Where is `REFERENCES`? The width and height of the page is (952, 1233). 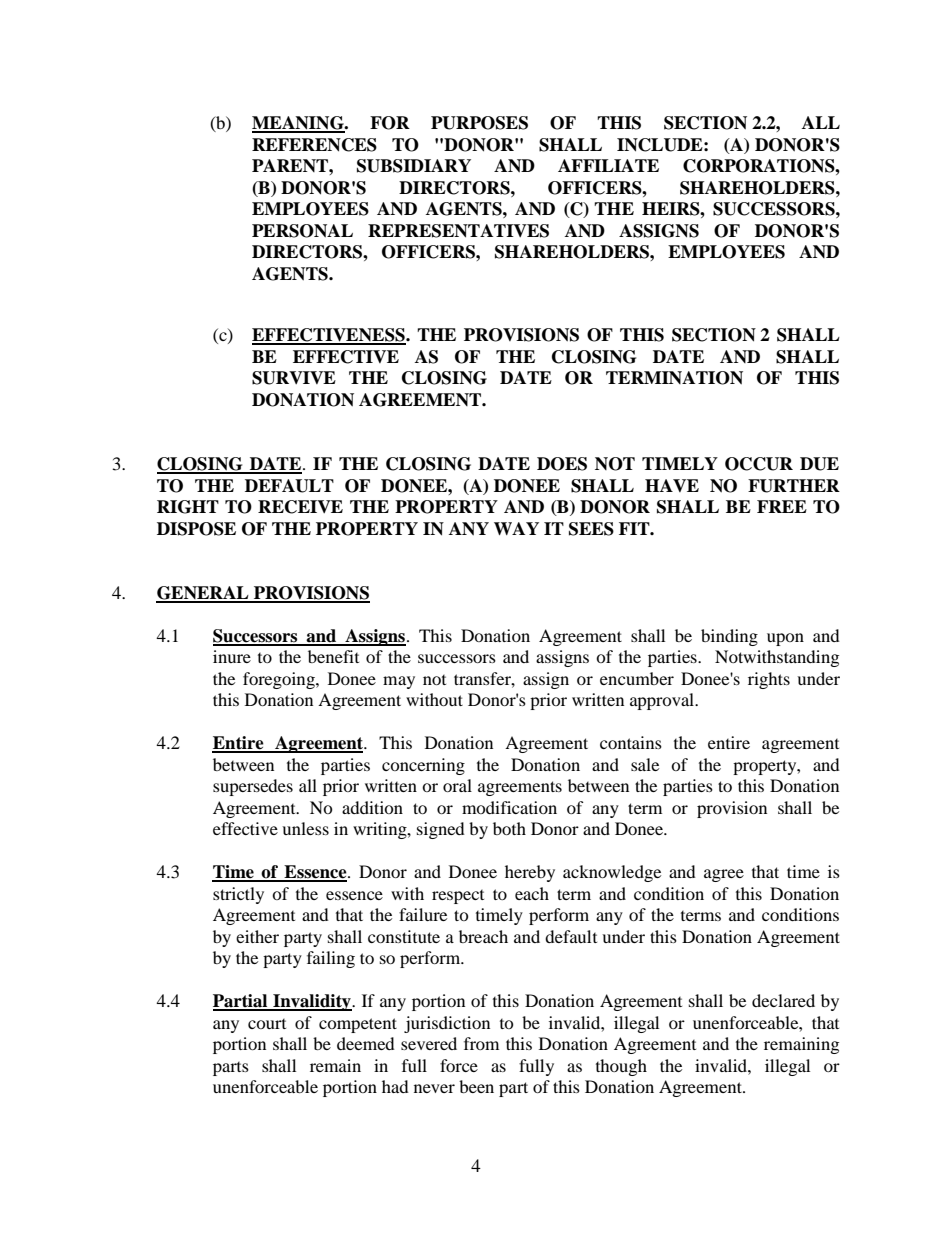 REFERENCES is located at coordinates (314, 145).
